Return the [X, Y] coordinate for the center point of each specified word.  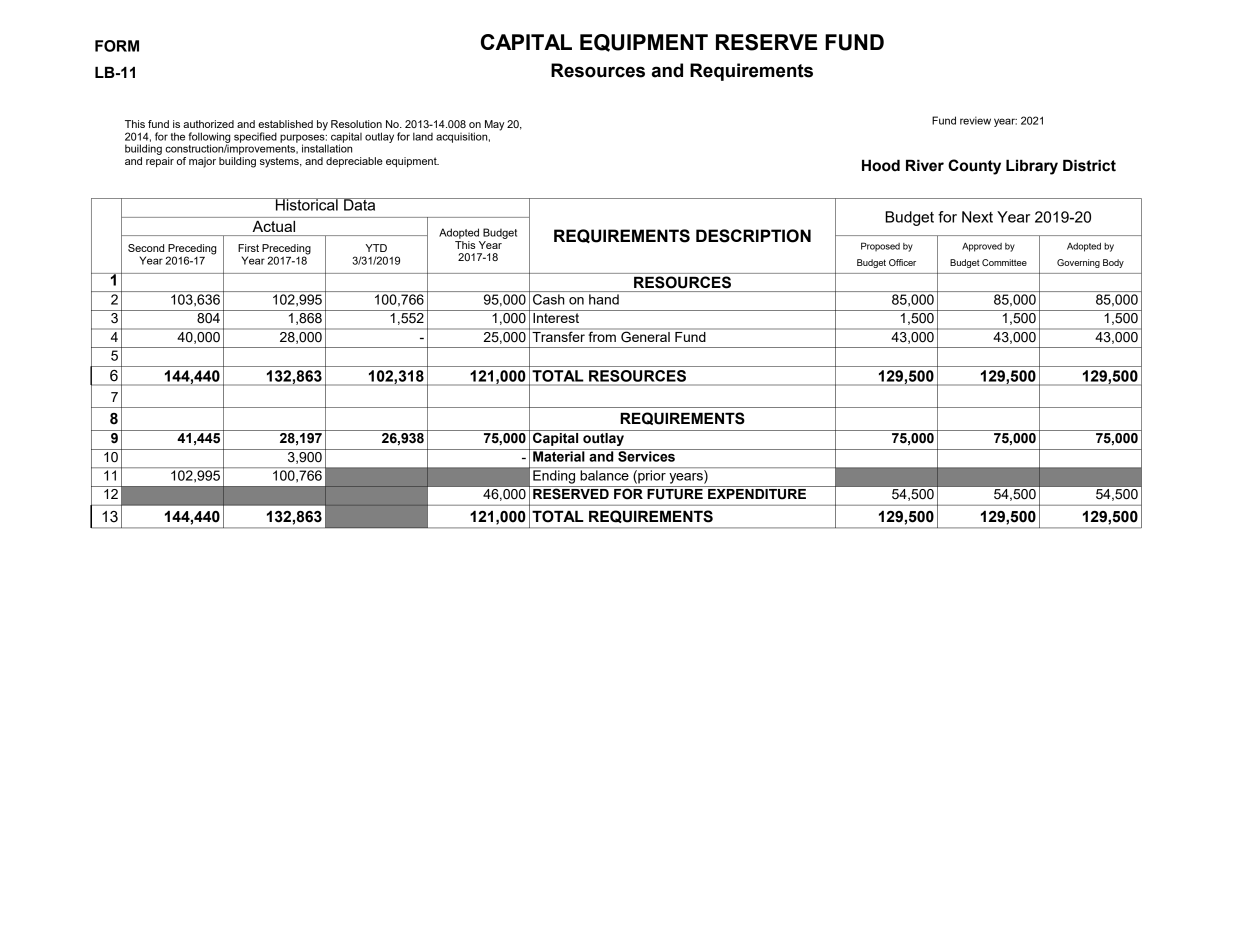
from [602, 335]
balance [604, 475]
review [975, 120]
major [202, 162]
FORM [117, 46]
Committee [1004, 262]
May [494, 125]
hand [604, 299]
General [645, 336]
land [423, 136]
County [974, 167]
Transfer [558, 335]
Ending [554, 477]
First [248, 248]
